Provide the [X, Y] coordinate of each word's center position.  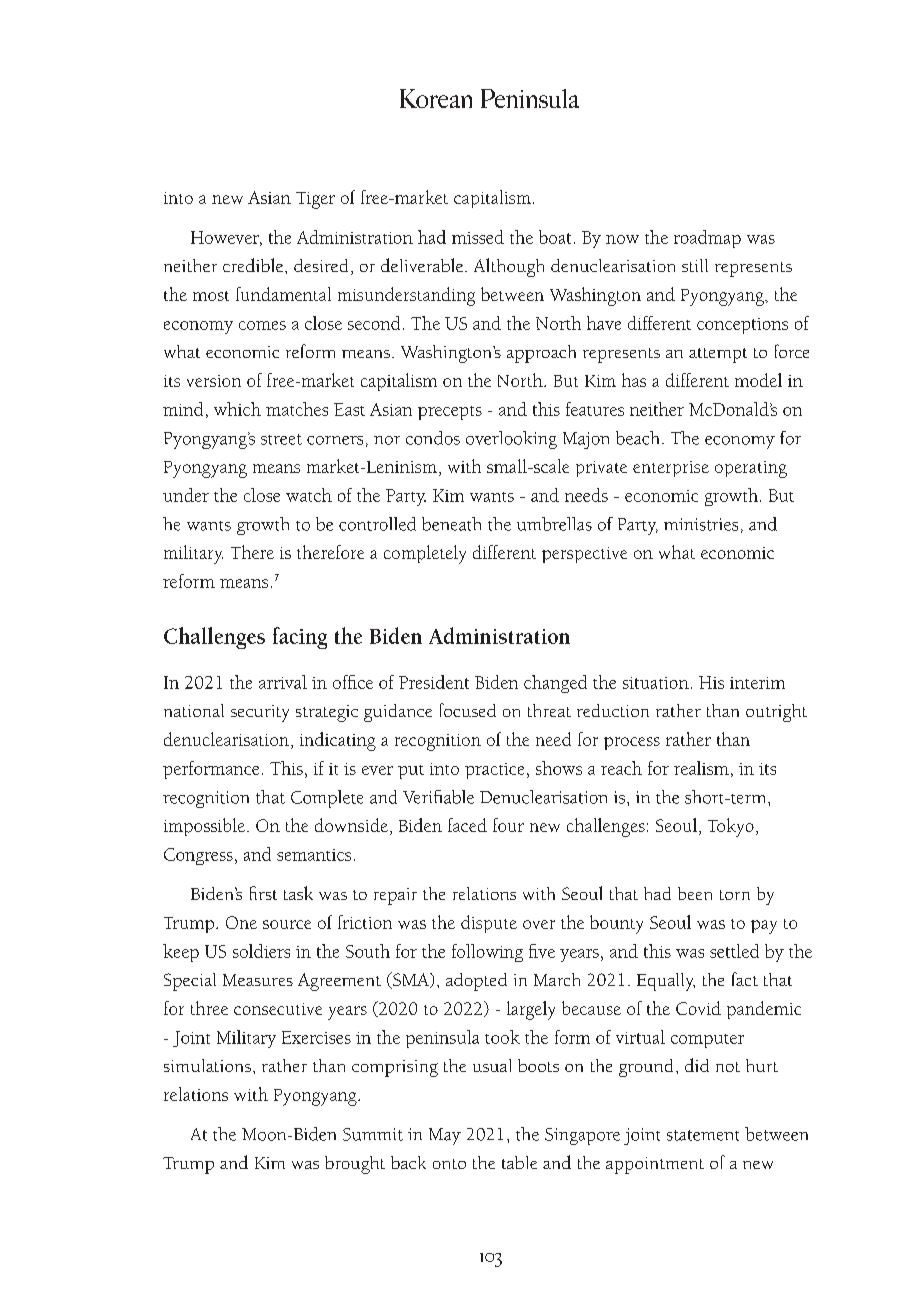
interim [757, 683]
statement [703, 1135]
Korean [436, 98]
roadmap [707, 239]
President [434, 682]
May [445, 1136]
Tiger [315, 200]
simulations [207, 1065]
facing [300, 638]
